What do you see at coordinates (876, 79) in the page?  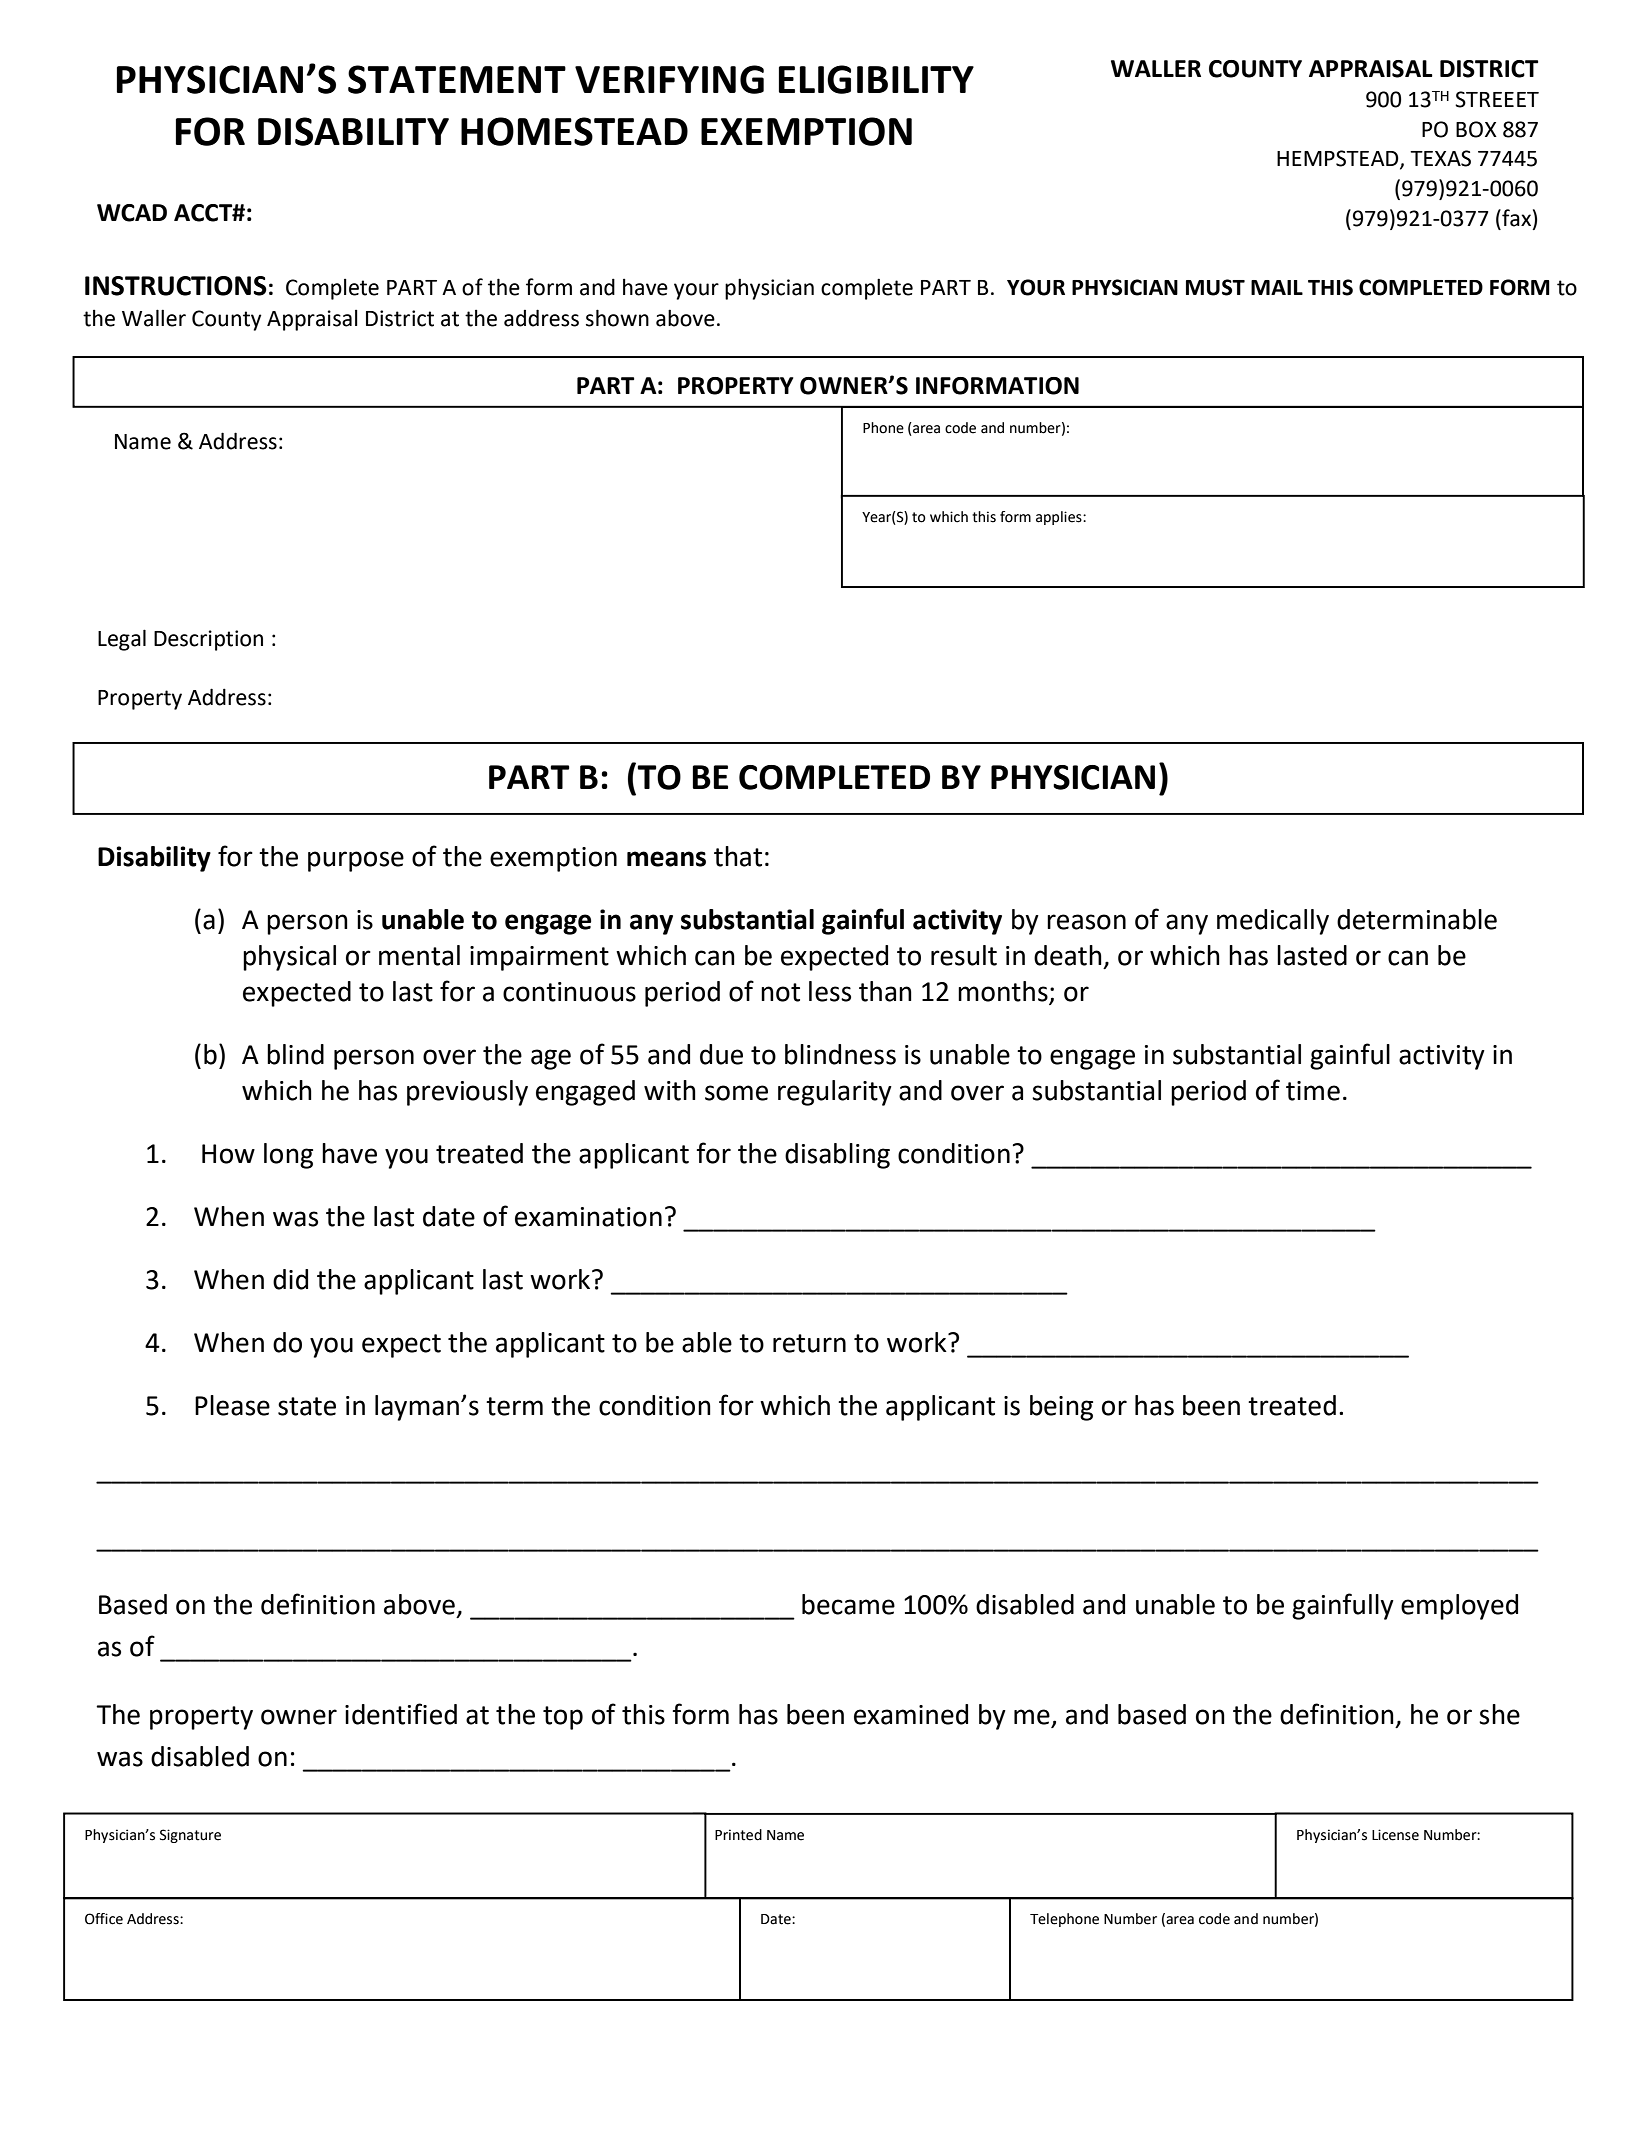 I see `ELIGIBILITY` at bounding box center [876, 79].
